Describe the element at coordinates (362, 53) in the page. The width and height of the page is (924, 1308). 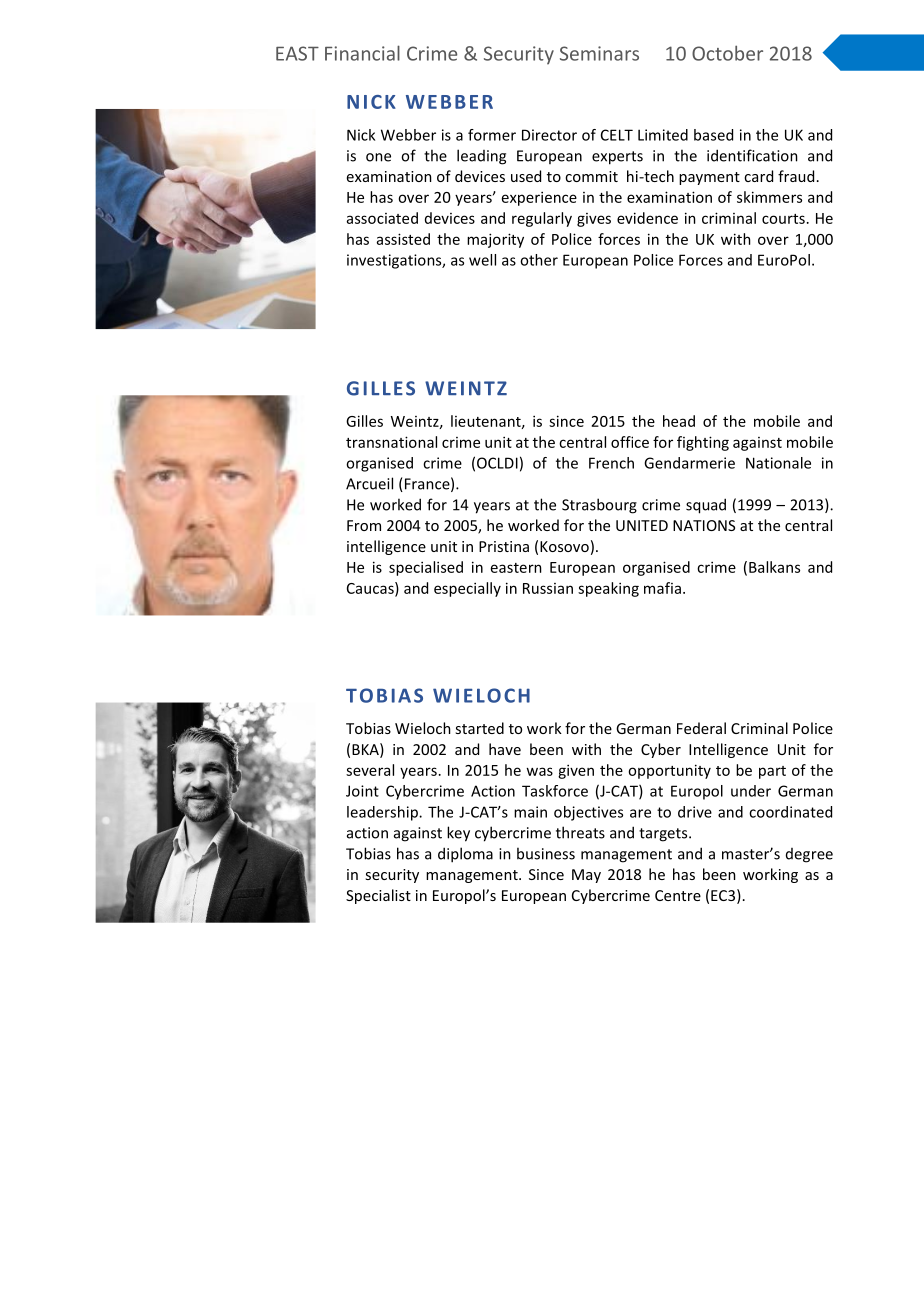
I see `Financial` at that location.
